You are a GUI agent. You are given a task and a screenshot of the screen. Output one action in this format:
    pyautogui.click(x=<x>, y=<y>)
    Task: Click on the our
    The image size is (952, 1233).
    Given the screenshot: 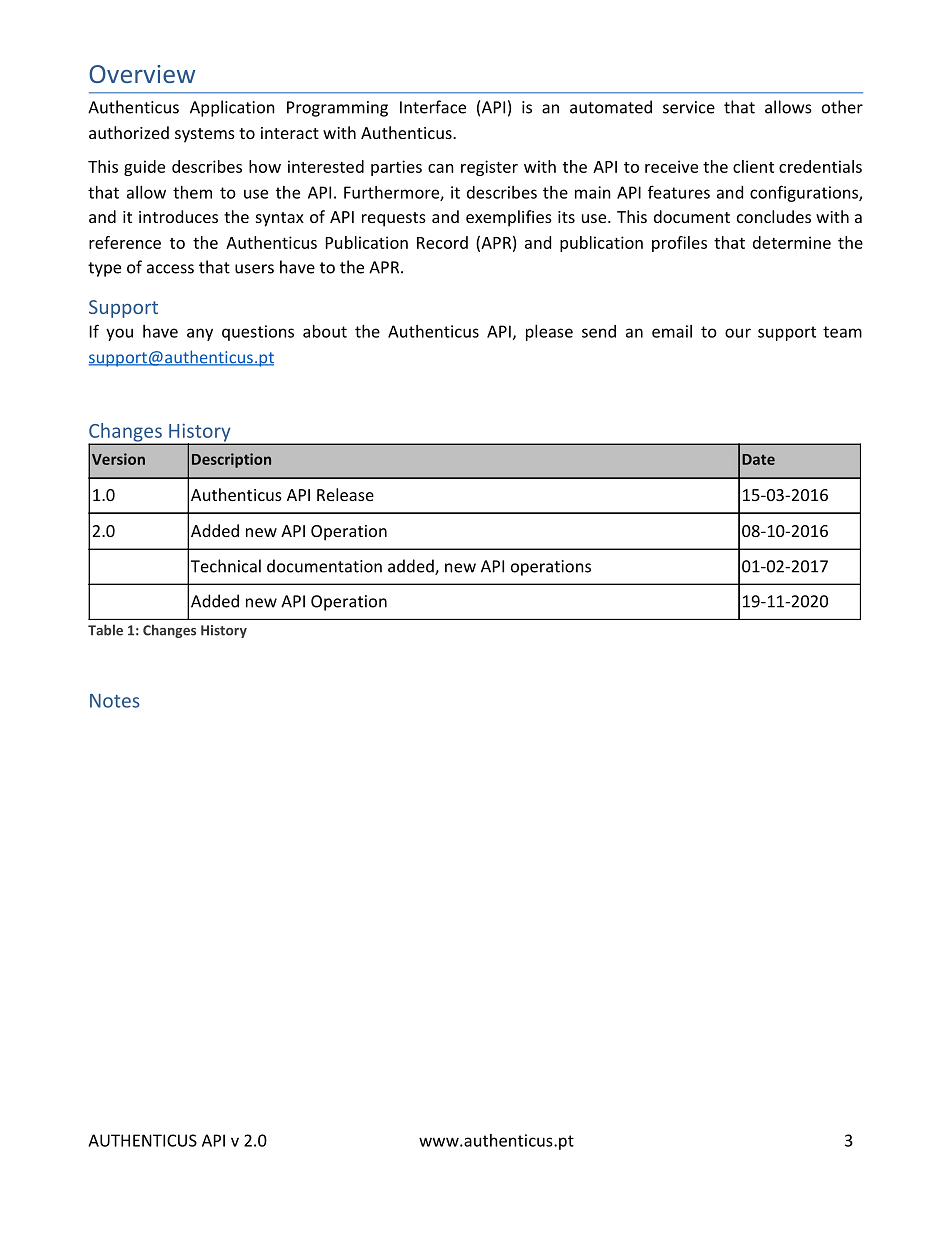 What is the action you would take?
    pyautogui.click(x=738, y=333)
